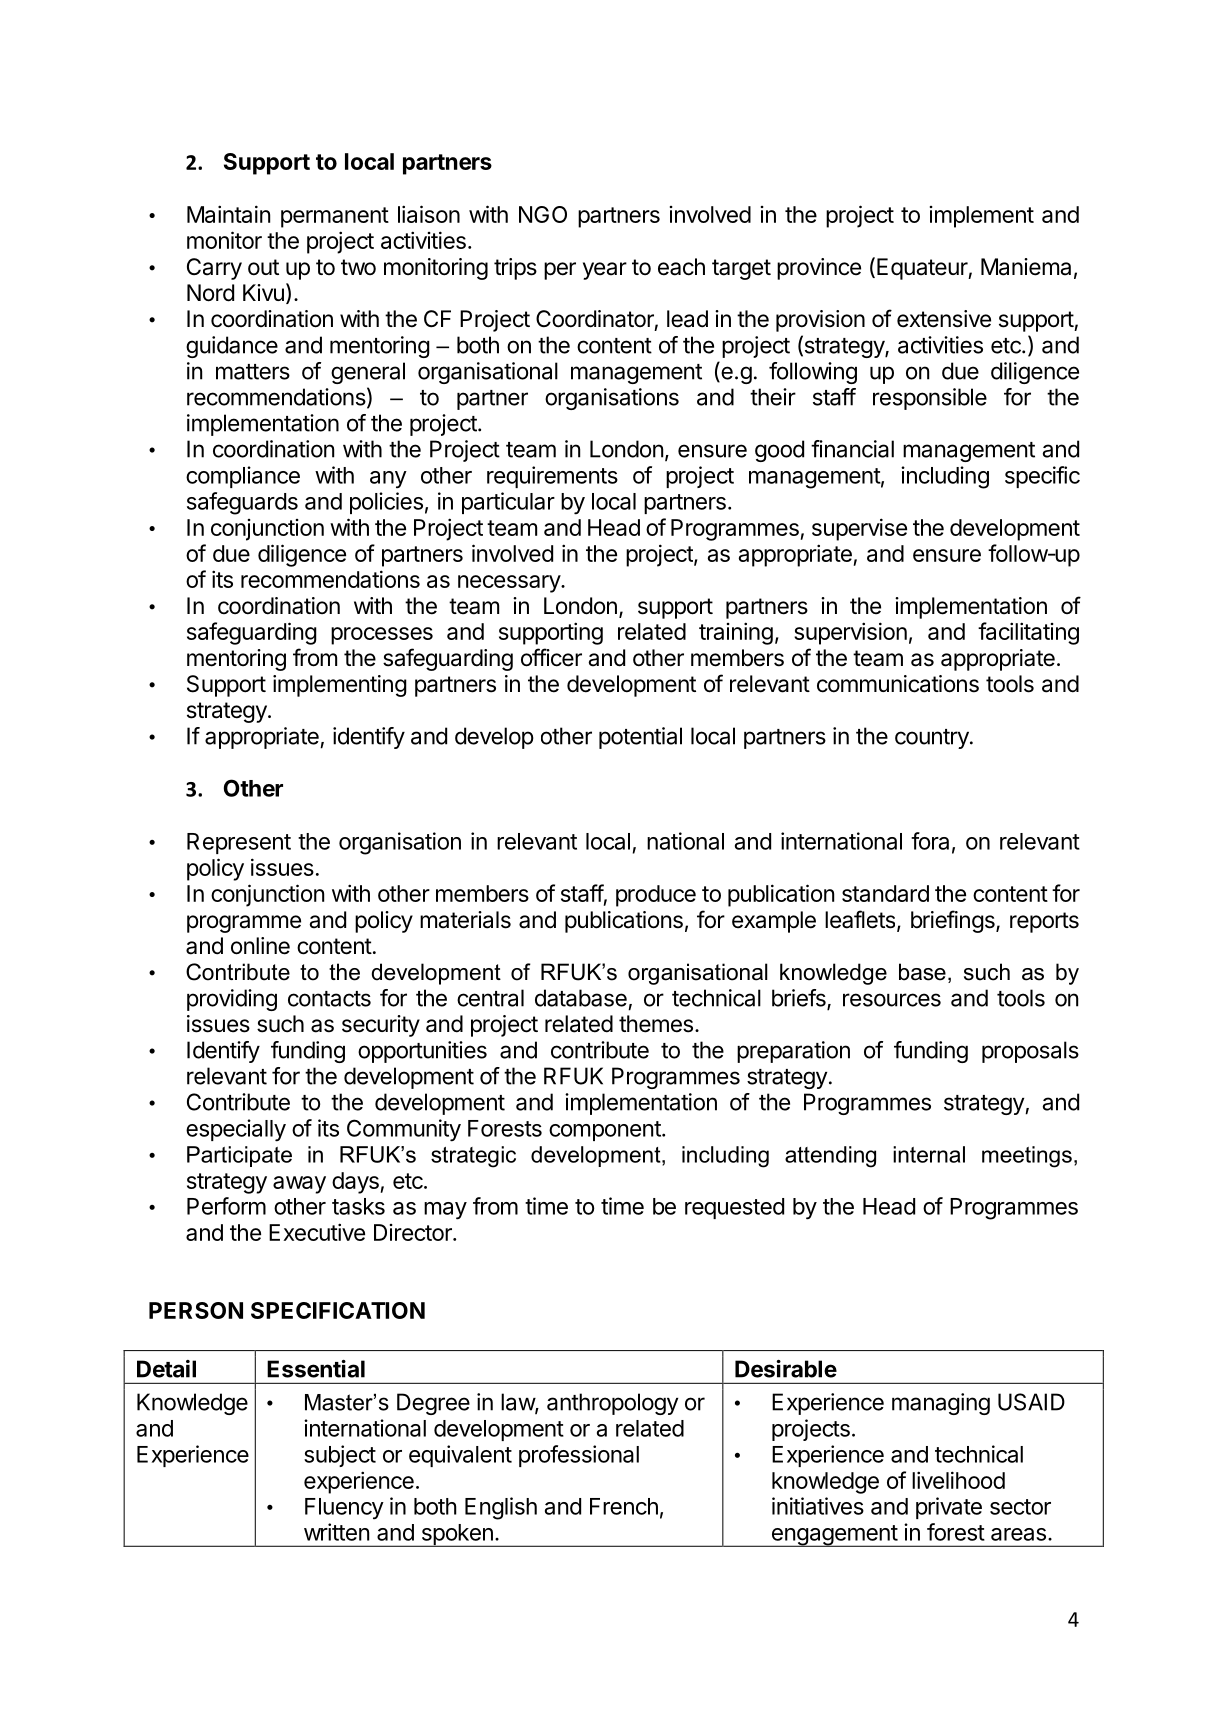 This screenshot has height=1735, width=1227. I want to click on private, so click(949, 1508).
